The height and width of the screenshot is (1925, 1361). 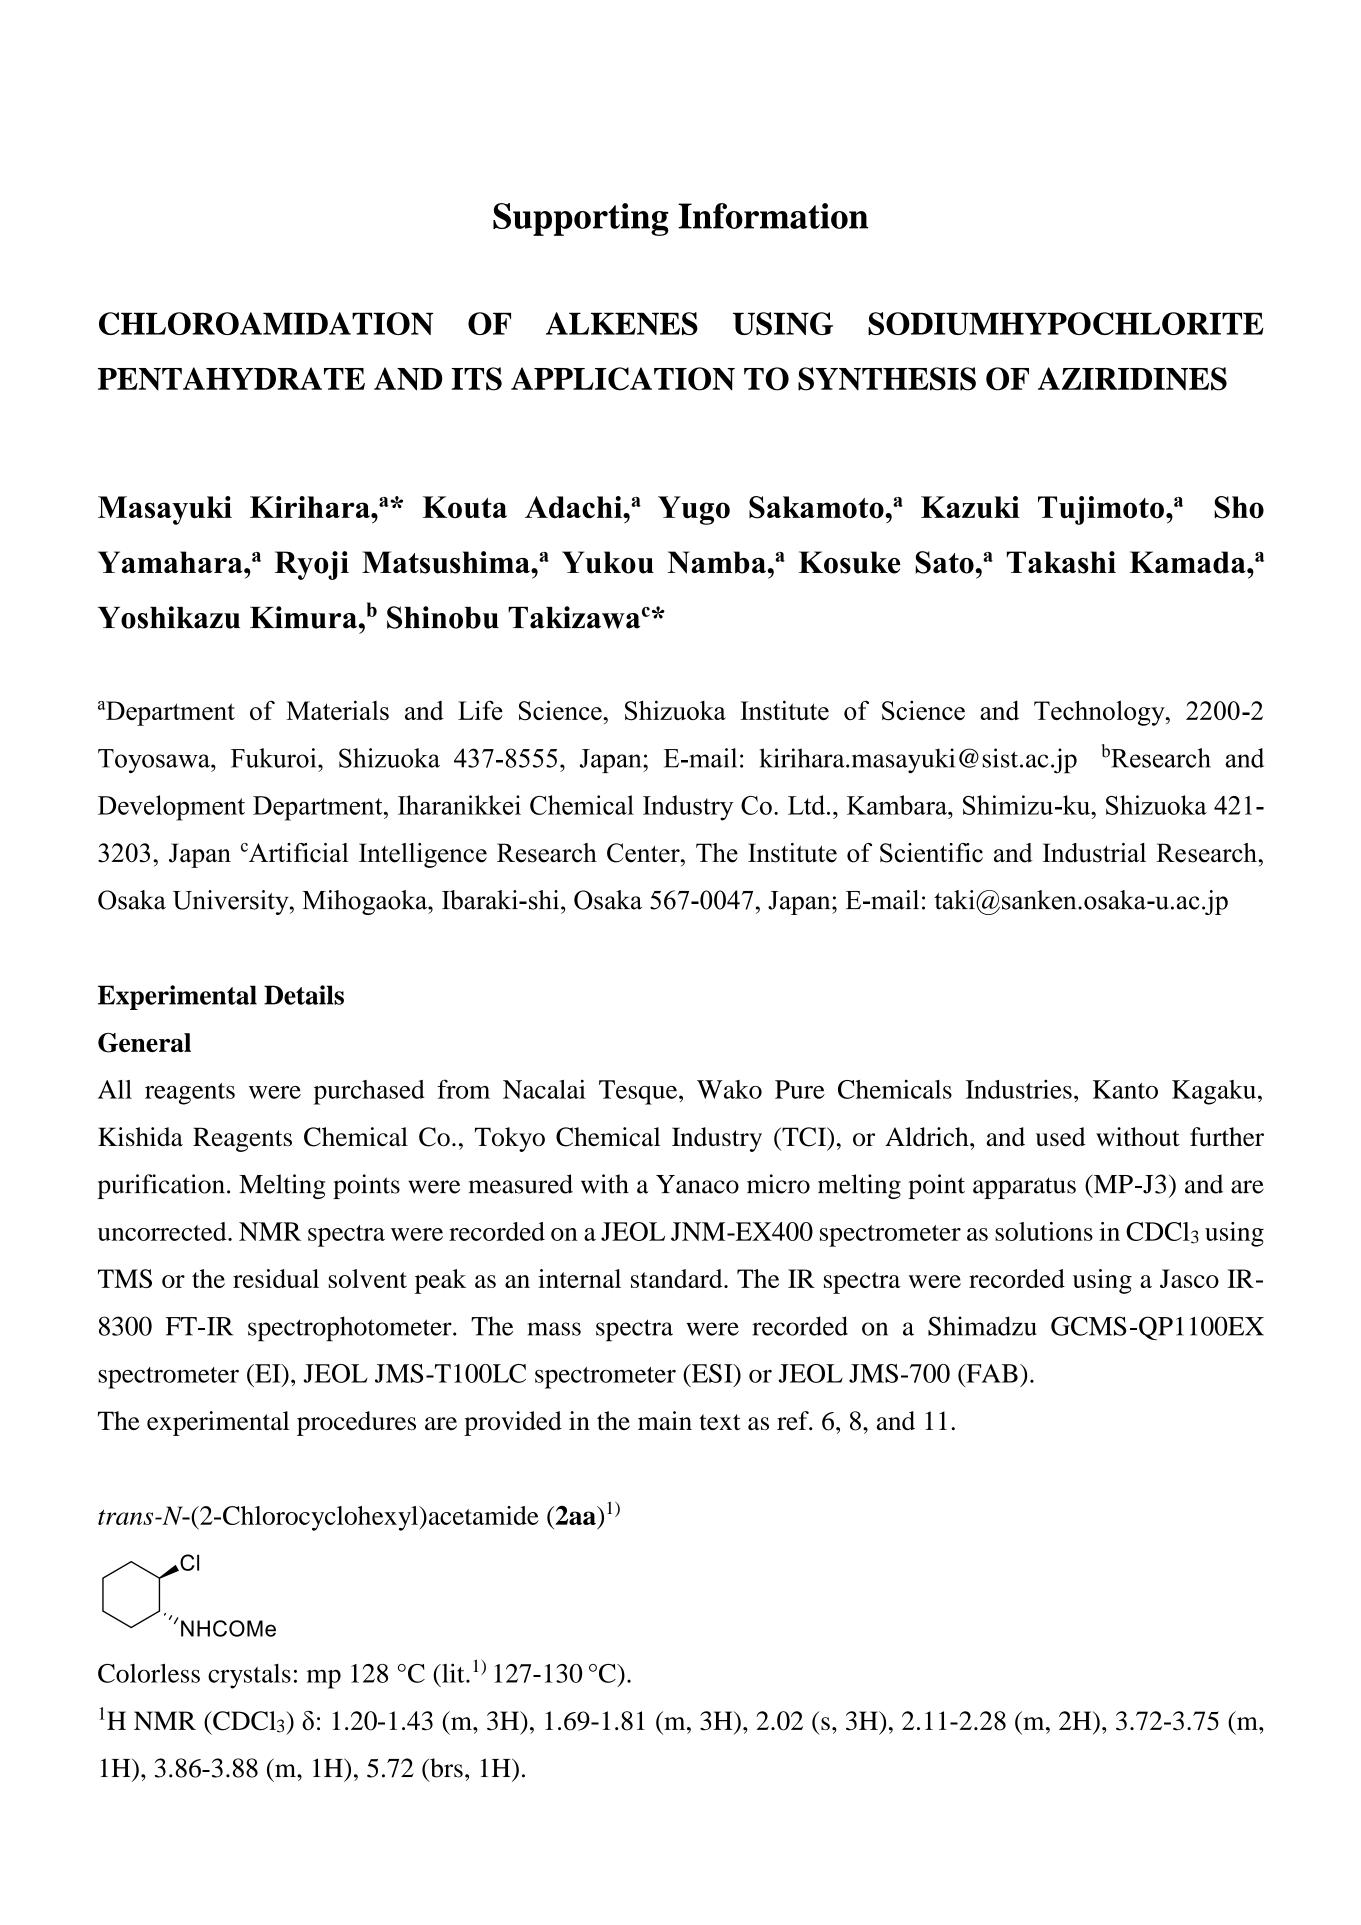 I want to click on main, so click(x=665, y=1420).
